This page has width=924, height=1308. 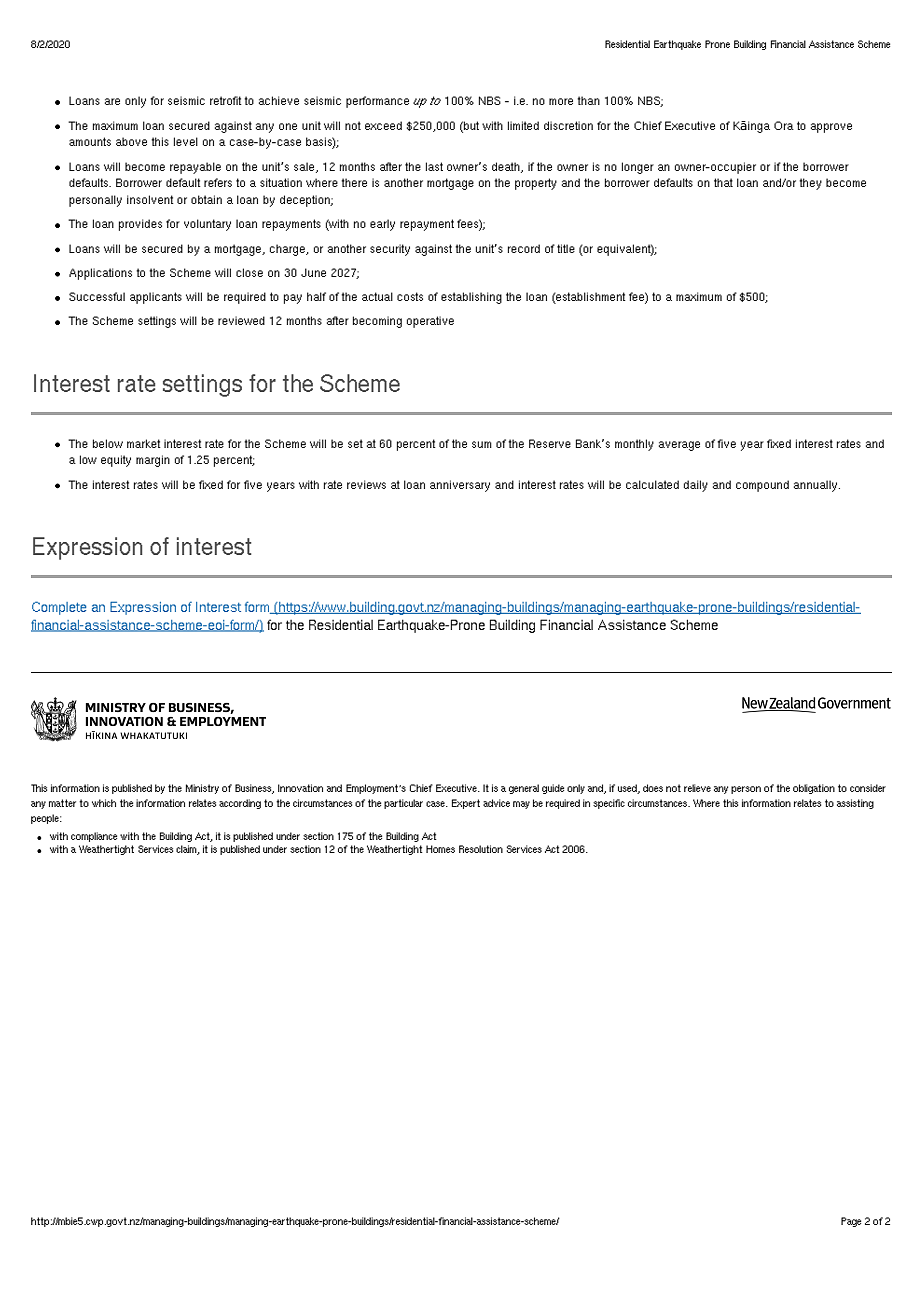 I want to click on assisting, so click(x=855, y=804).
